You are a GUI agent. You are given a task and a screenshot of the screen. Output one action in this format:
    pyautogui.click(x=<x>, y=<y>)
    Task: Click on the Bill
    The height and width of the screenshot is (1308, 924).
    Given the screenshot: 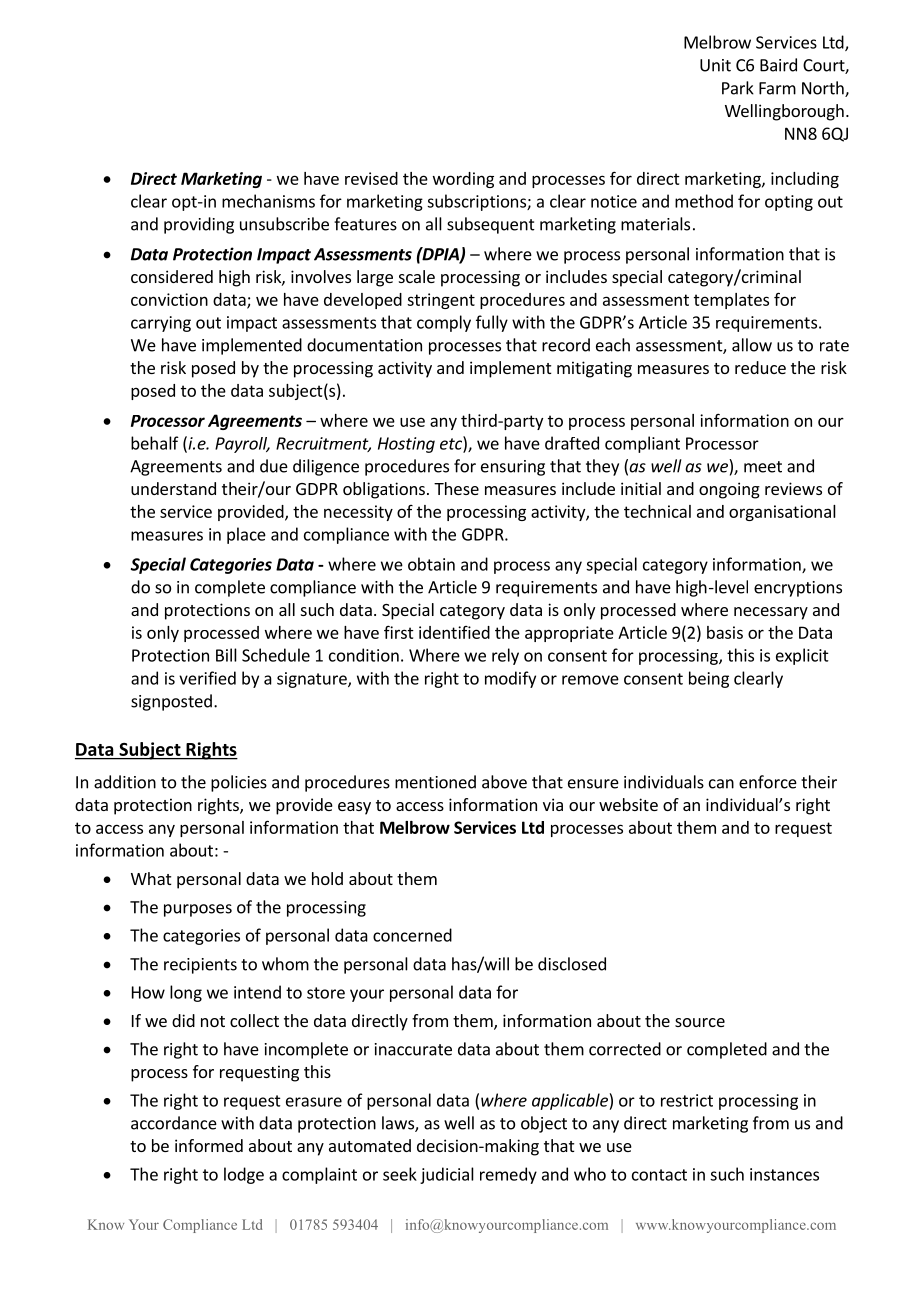 What is the action you would take?
    pyautogui.click(x=226, y=655)
